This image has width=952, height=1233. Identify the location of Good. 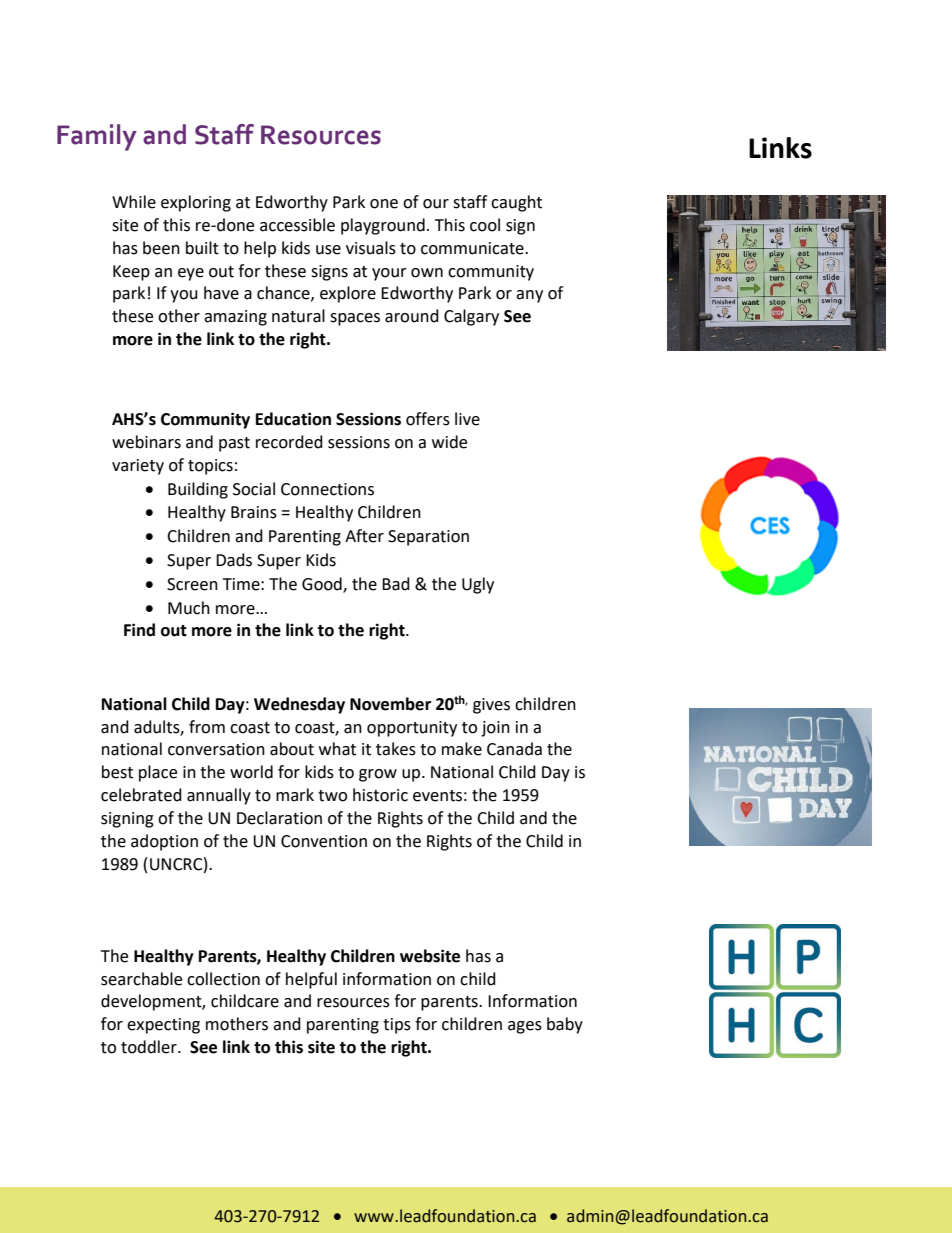
(323, 584).
